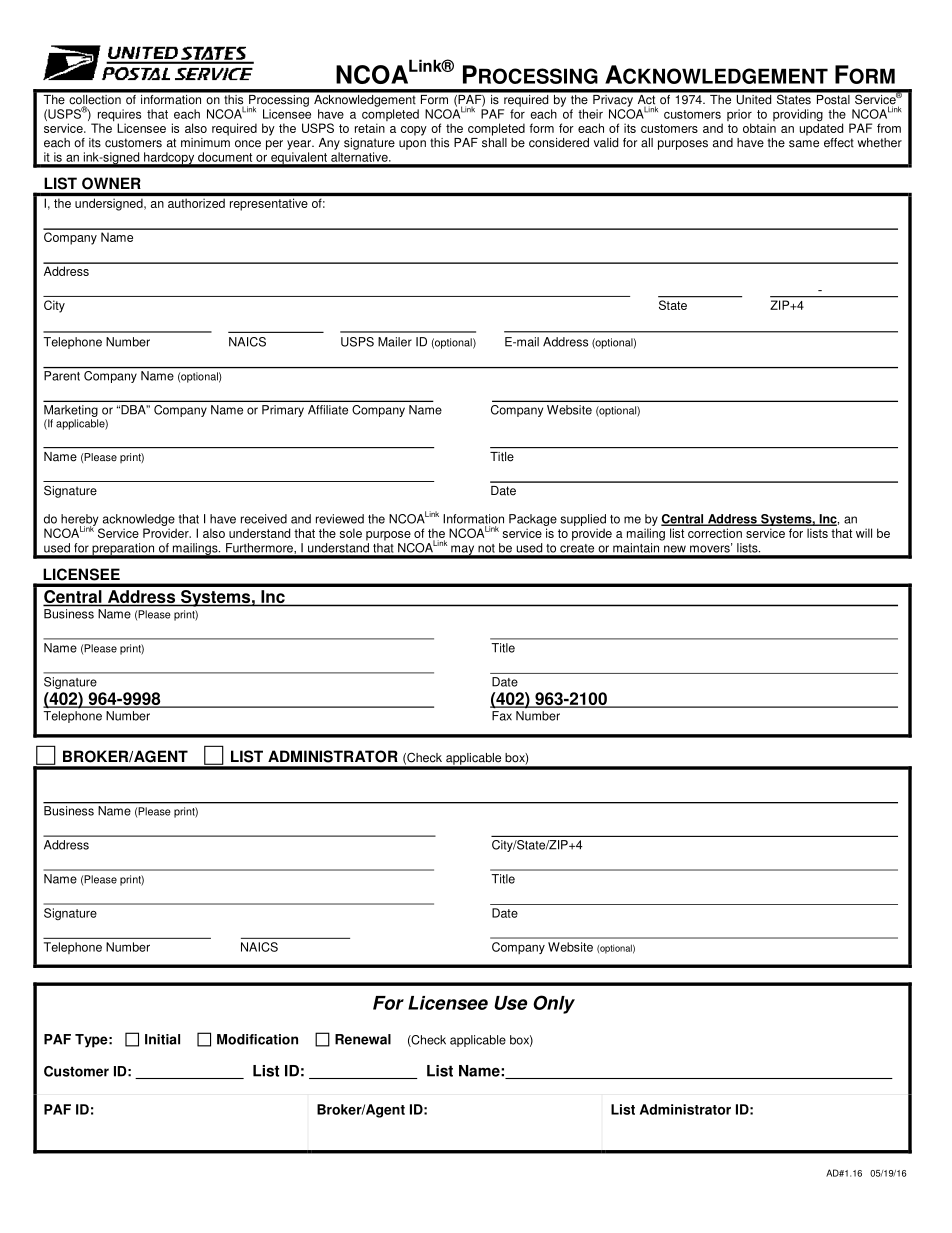 The height and width of the page is (1233, 952). Describe the element at coordinates (804, 144) in the page. I see `same` at that location.
